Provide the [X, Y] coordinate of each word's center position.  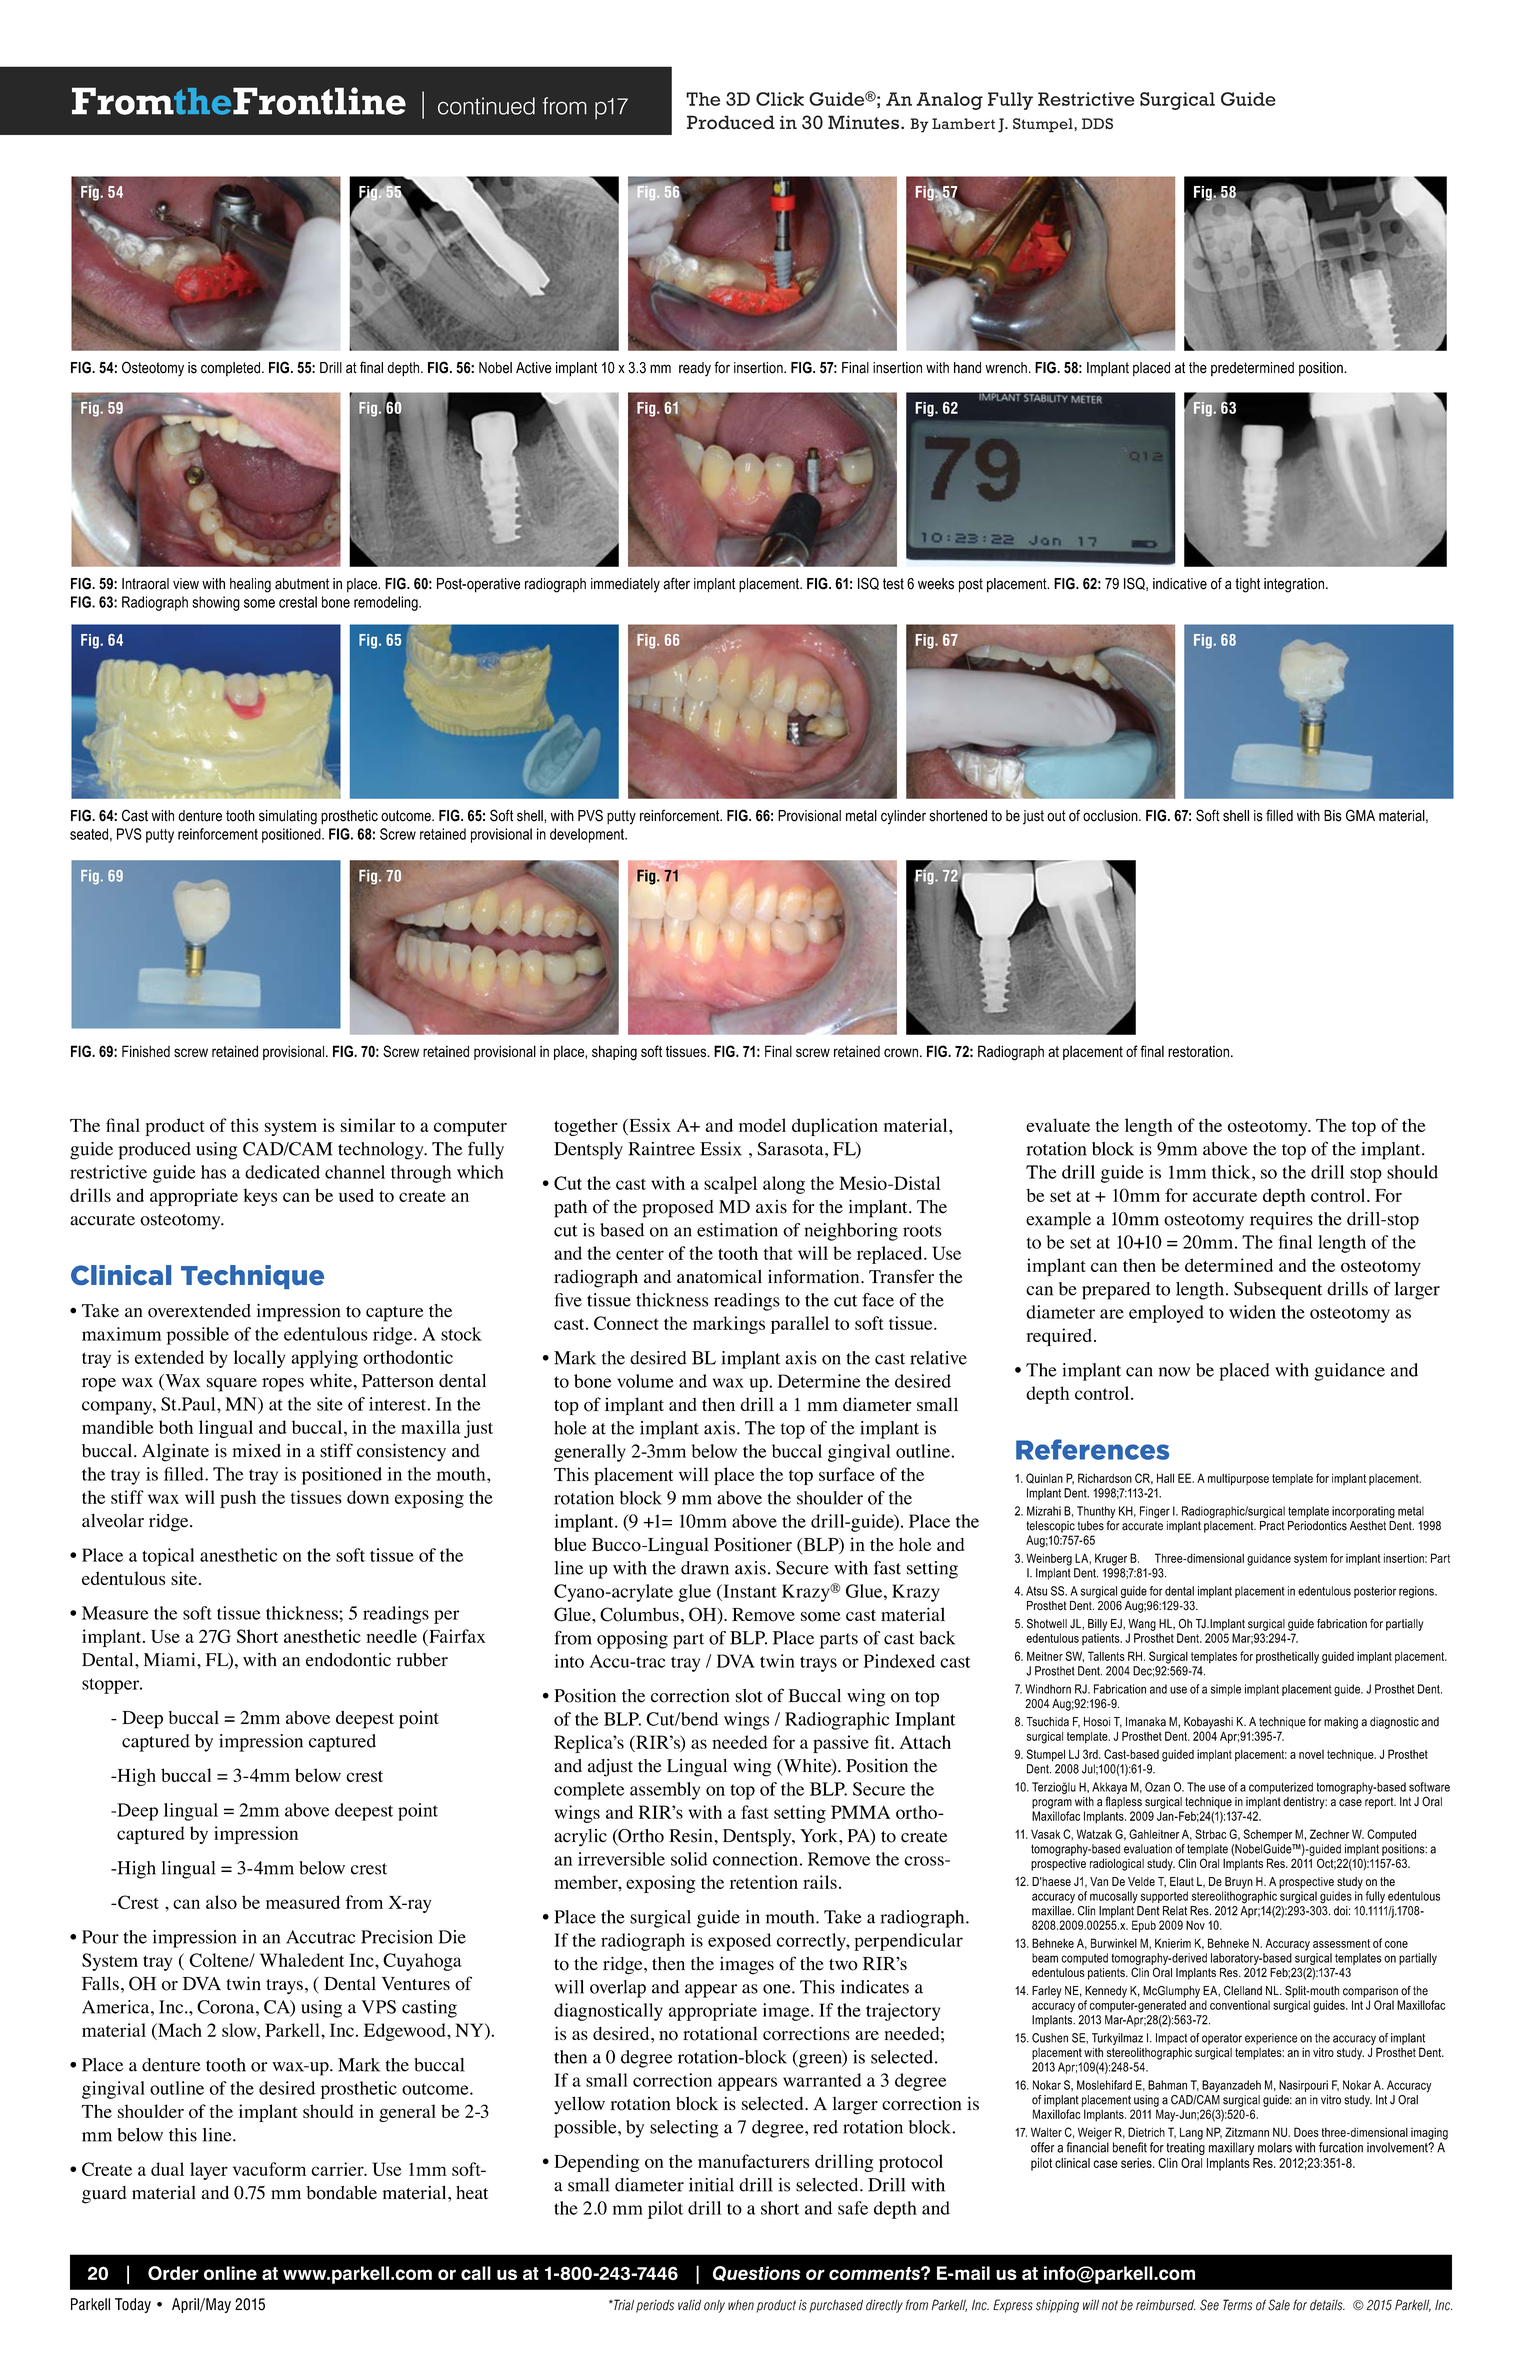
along [784, 1185]
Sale [1279, 2305]
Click [780, 99]
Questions [757, 2274]
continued [486, 106]
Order [173, 2273]
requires [1281, 1221]
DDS [1097, 124]
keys [260, 1197]
